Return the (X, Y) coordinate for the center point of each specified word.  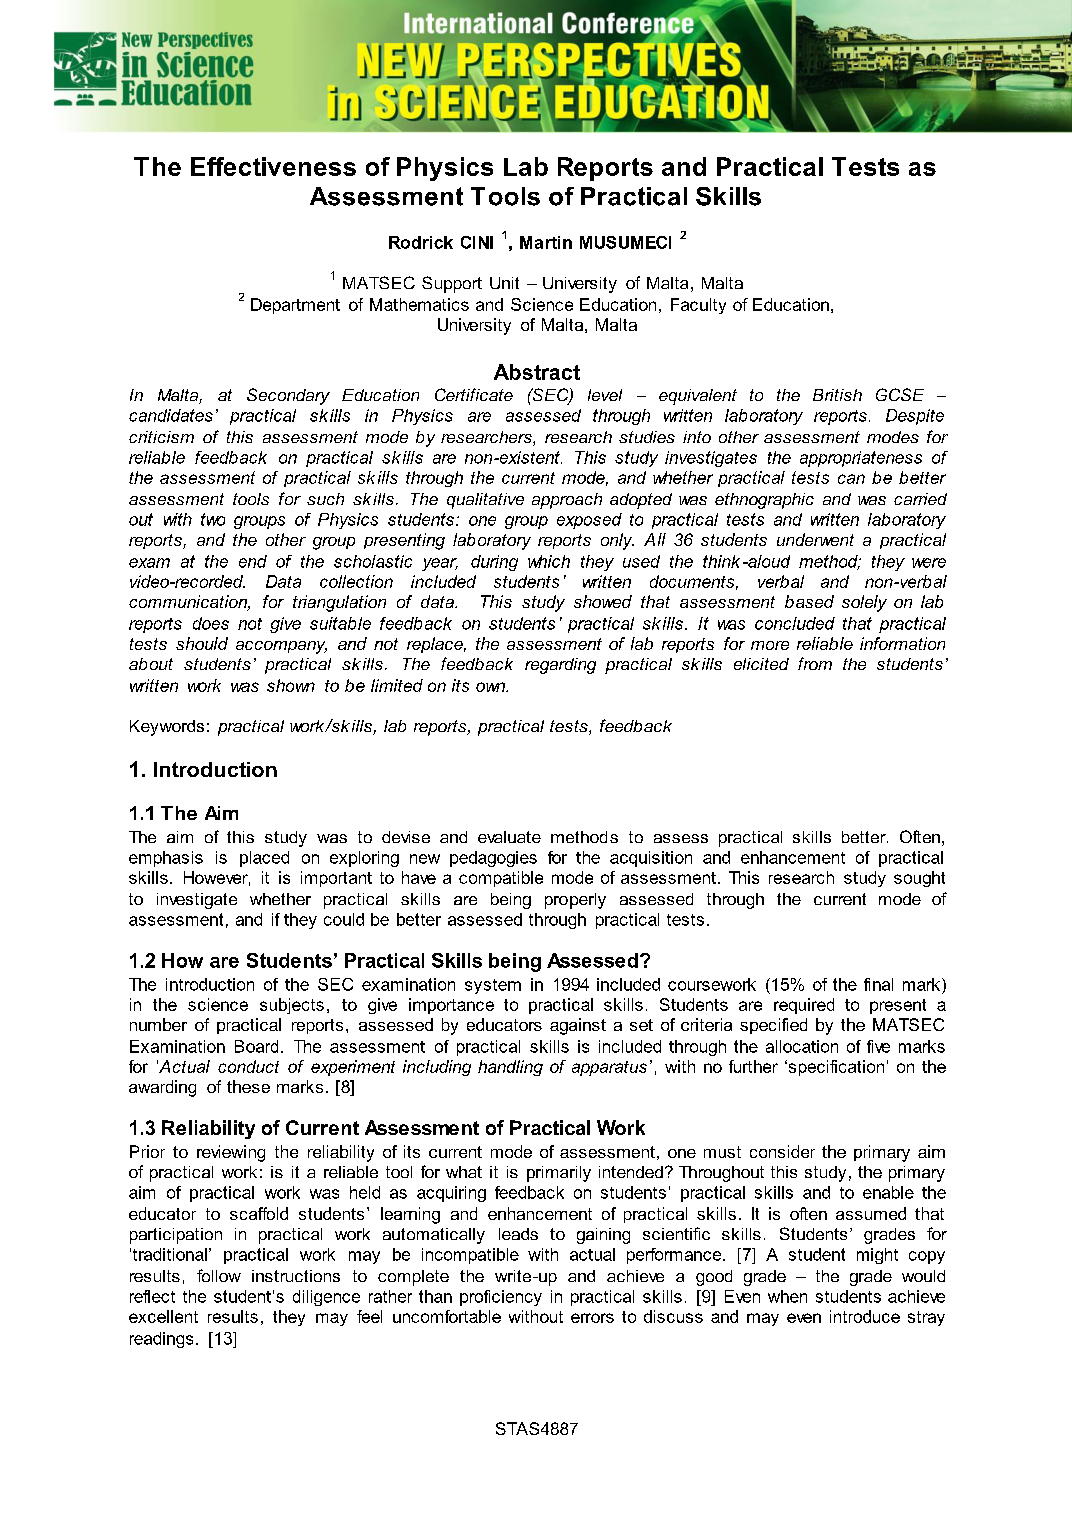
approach (567, 501)
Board (256, 1046)
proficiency (501, 1298)
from (815, 663)
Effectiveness (273, 166)
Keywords (167, 728)
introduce (865, 1316)
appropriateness (861, 459)
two (213, 519)
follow (219, 1275)
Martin (546, 242)
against (578, 1026)
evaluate (509, 837)
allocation (802, 1046)
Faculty (698, 306)
